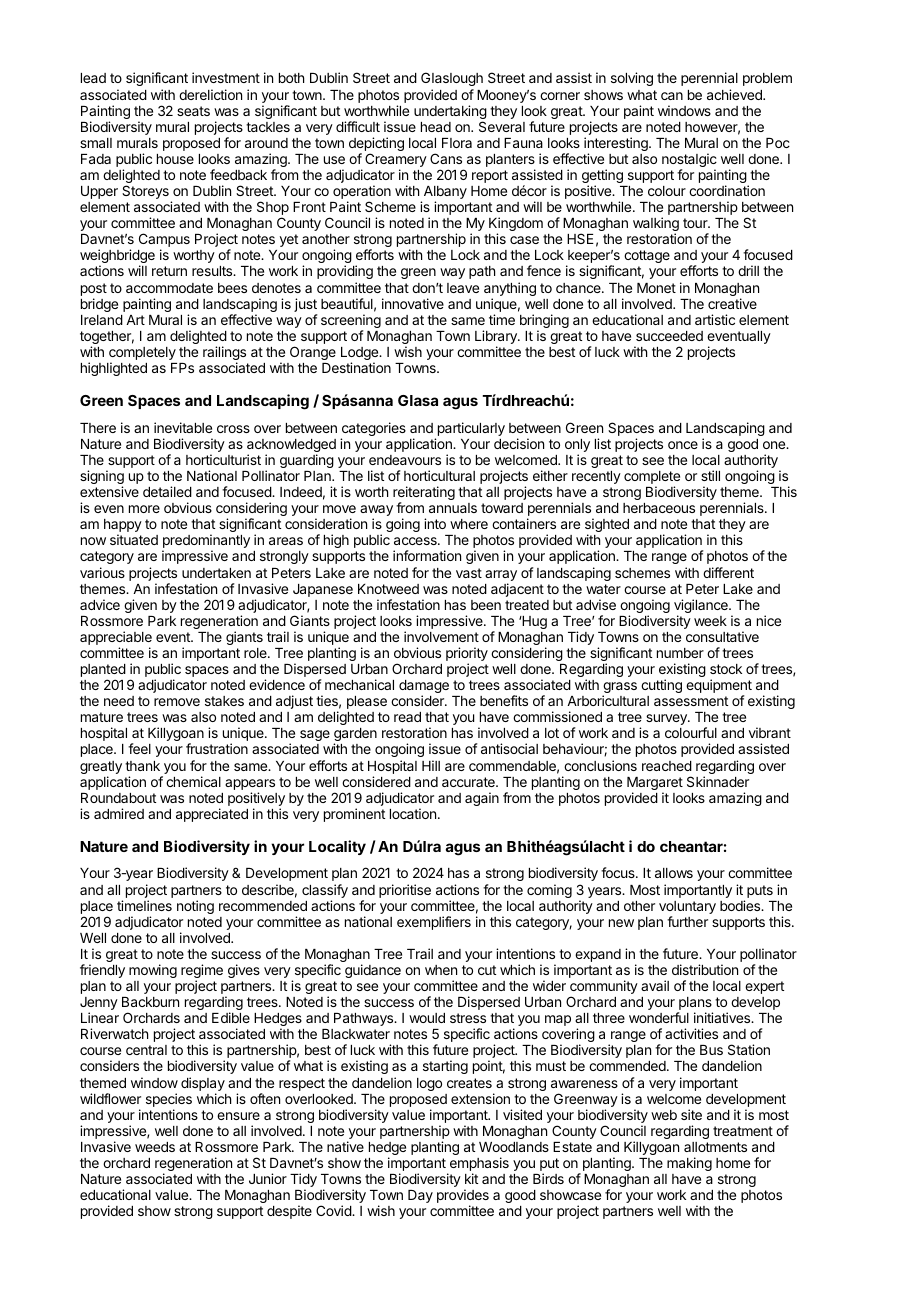 The image size is (924, 1307). Describe the element at coordinates (655, 785) in the screenshot. I see `Margaret` at that location.
